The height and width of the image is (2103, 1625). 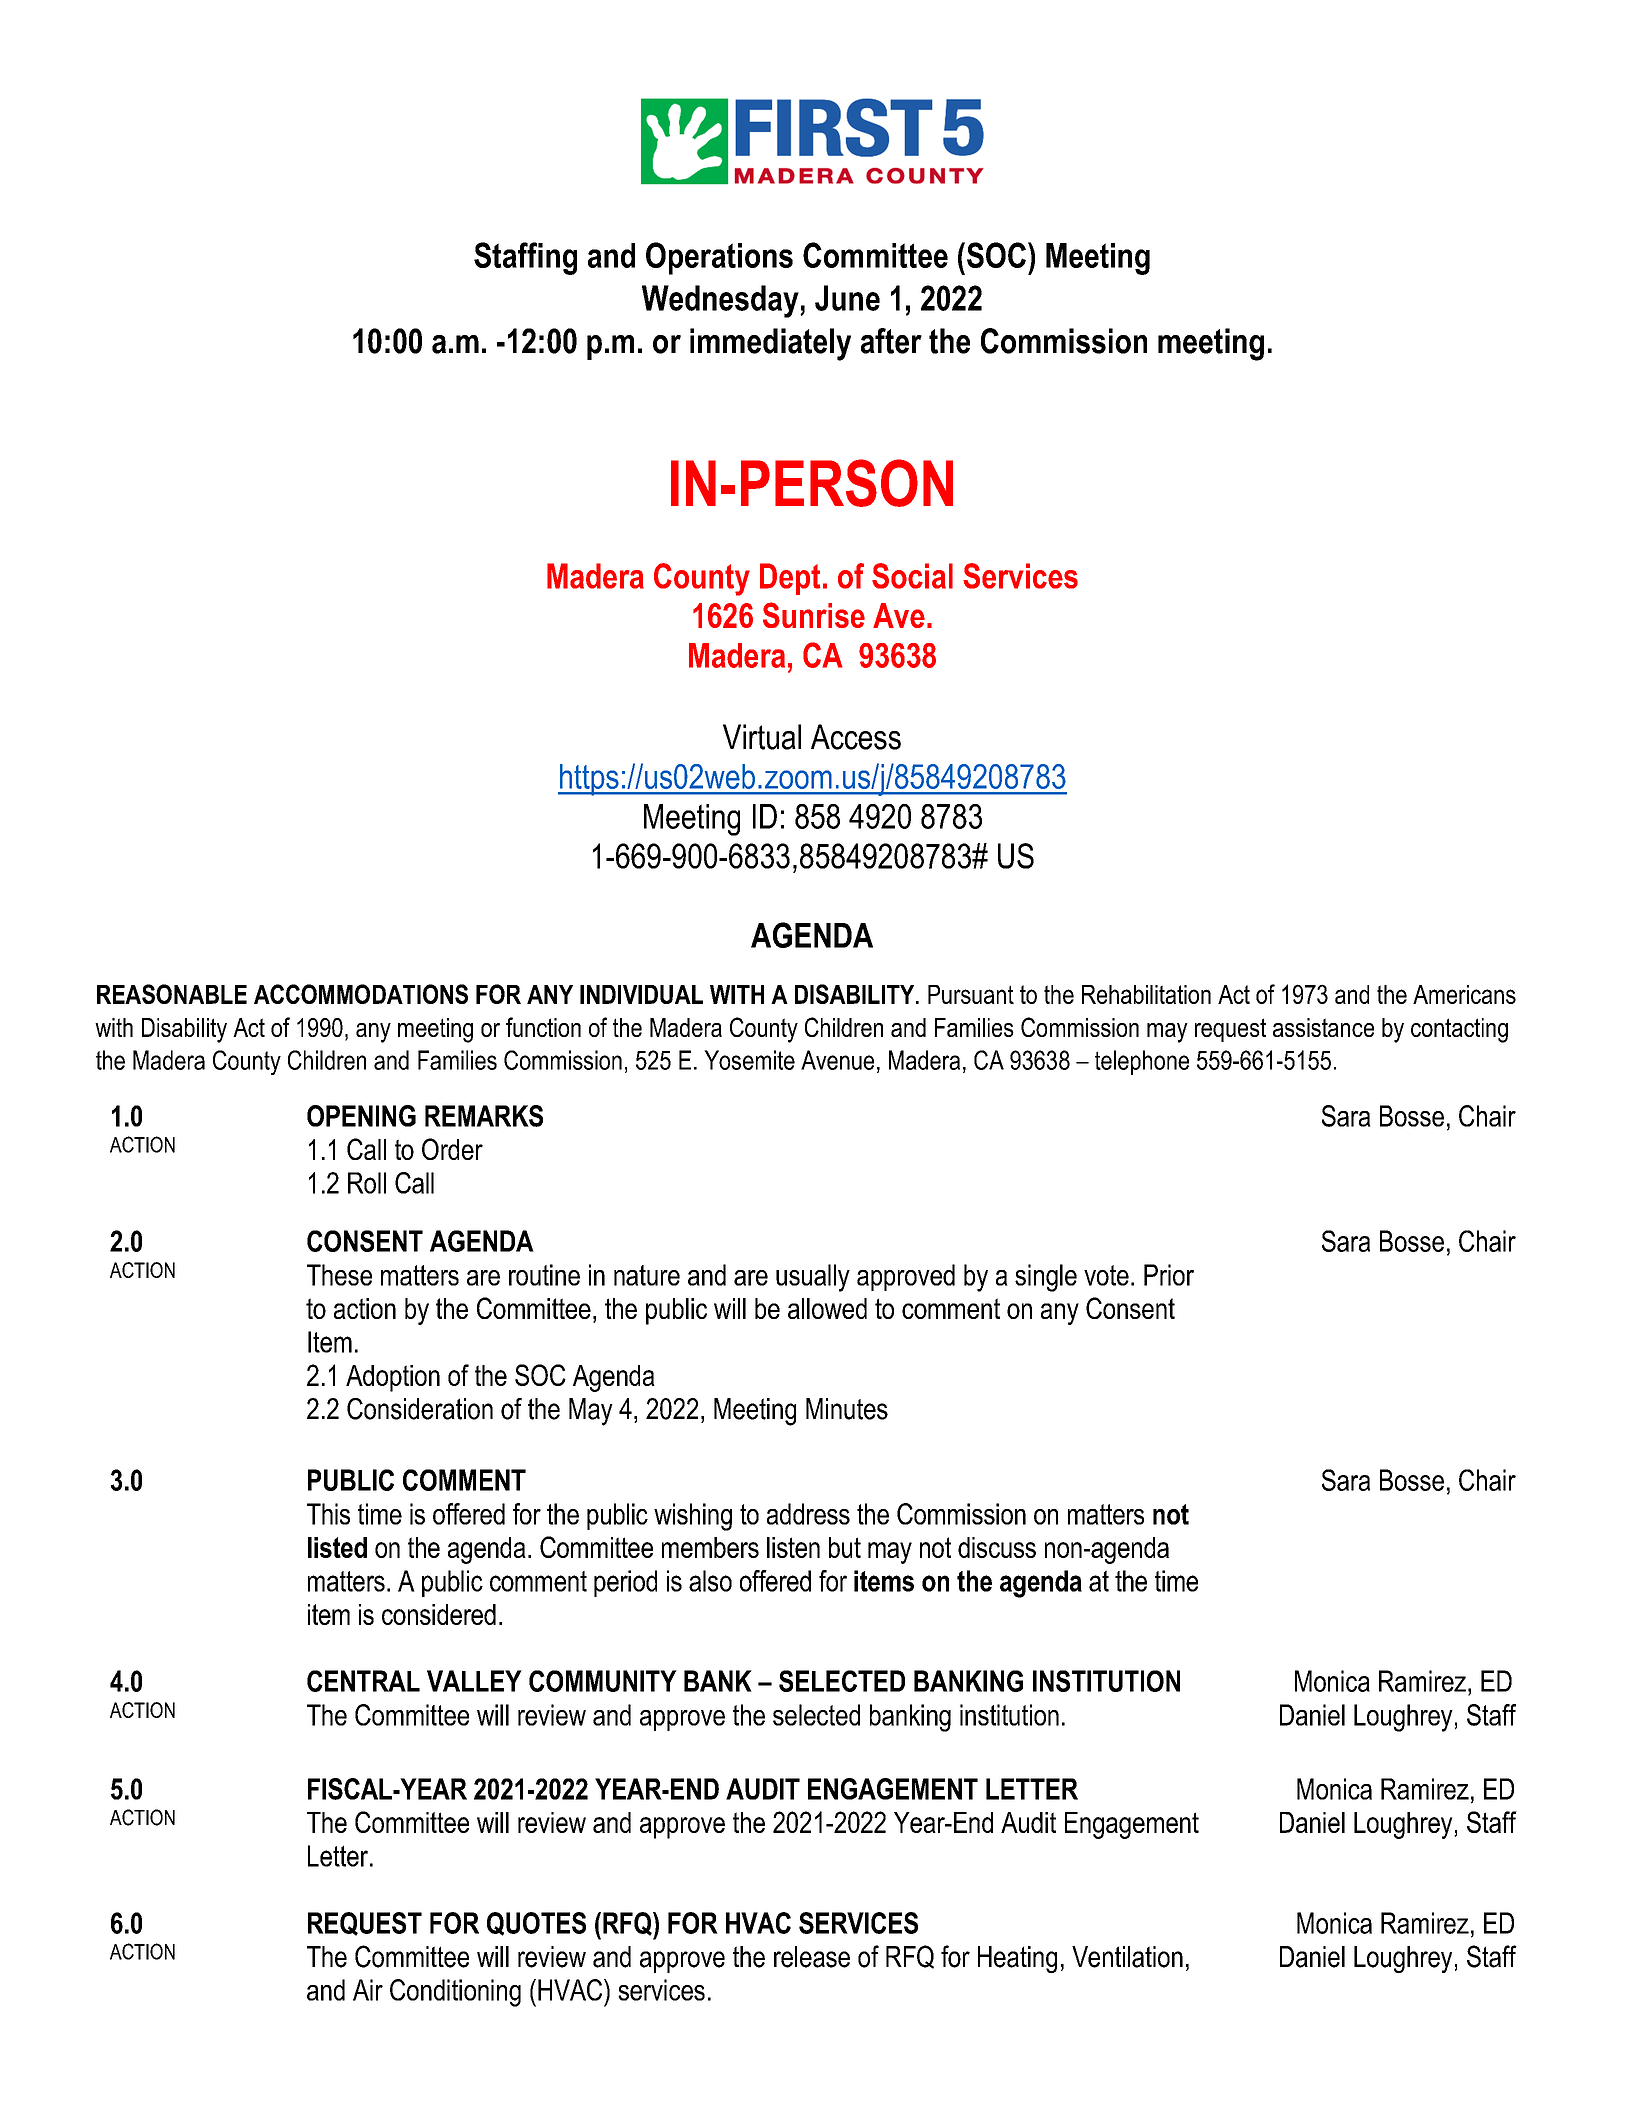 What do you see at coordinates (1127, 1957) in the image?
I see `Ventilation` at bounding box center [1127, 1957].
